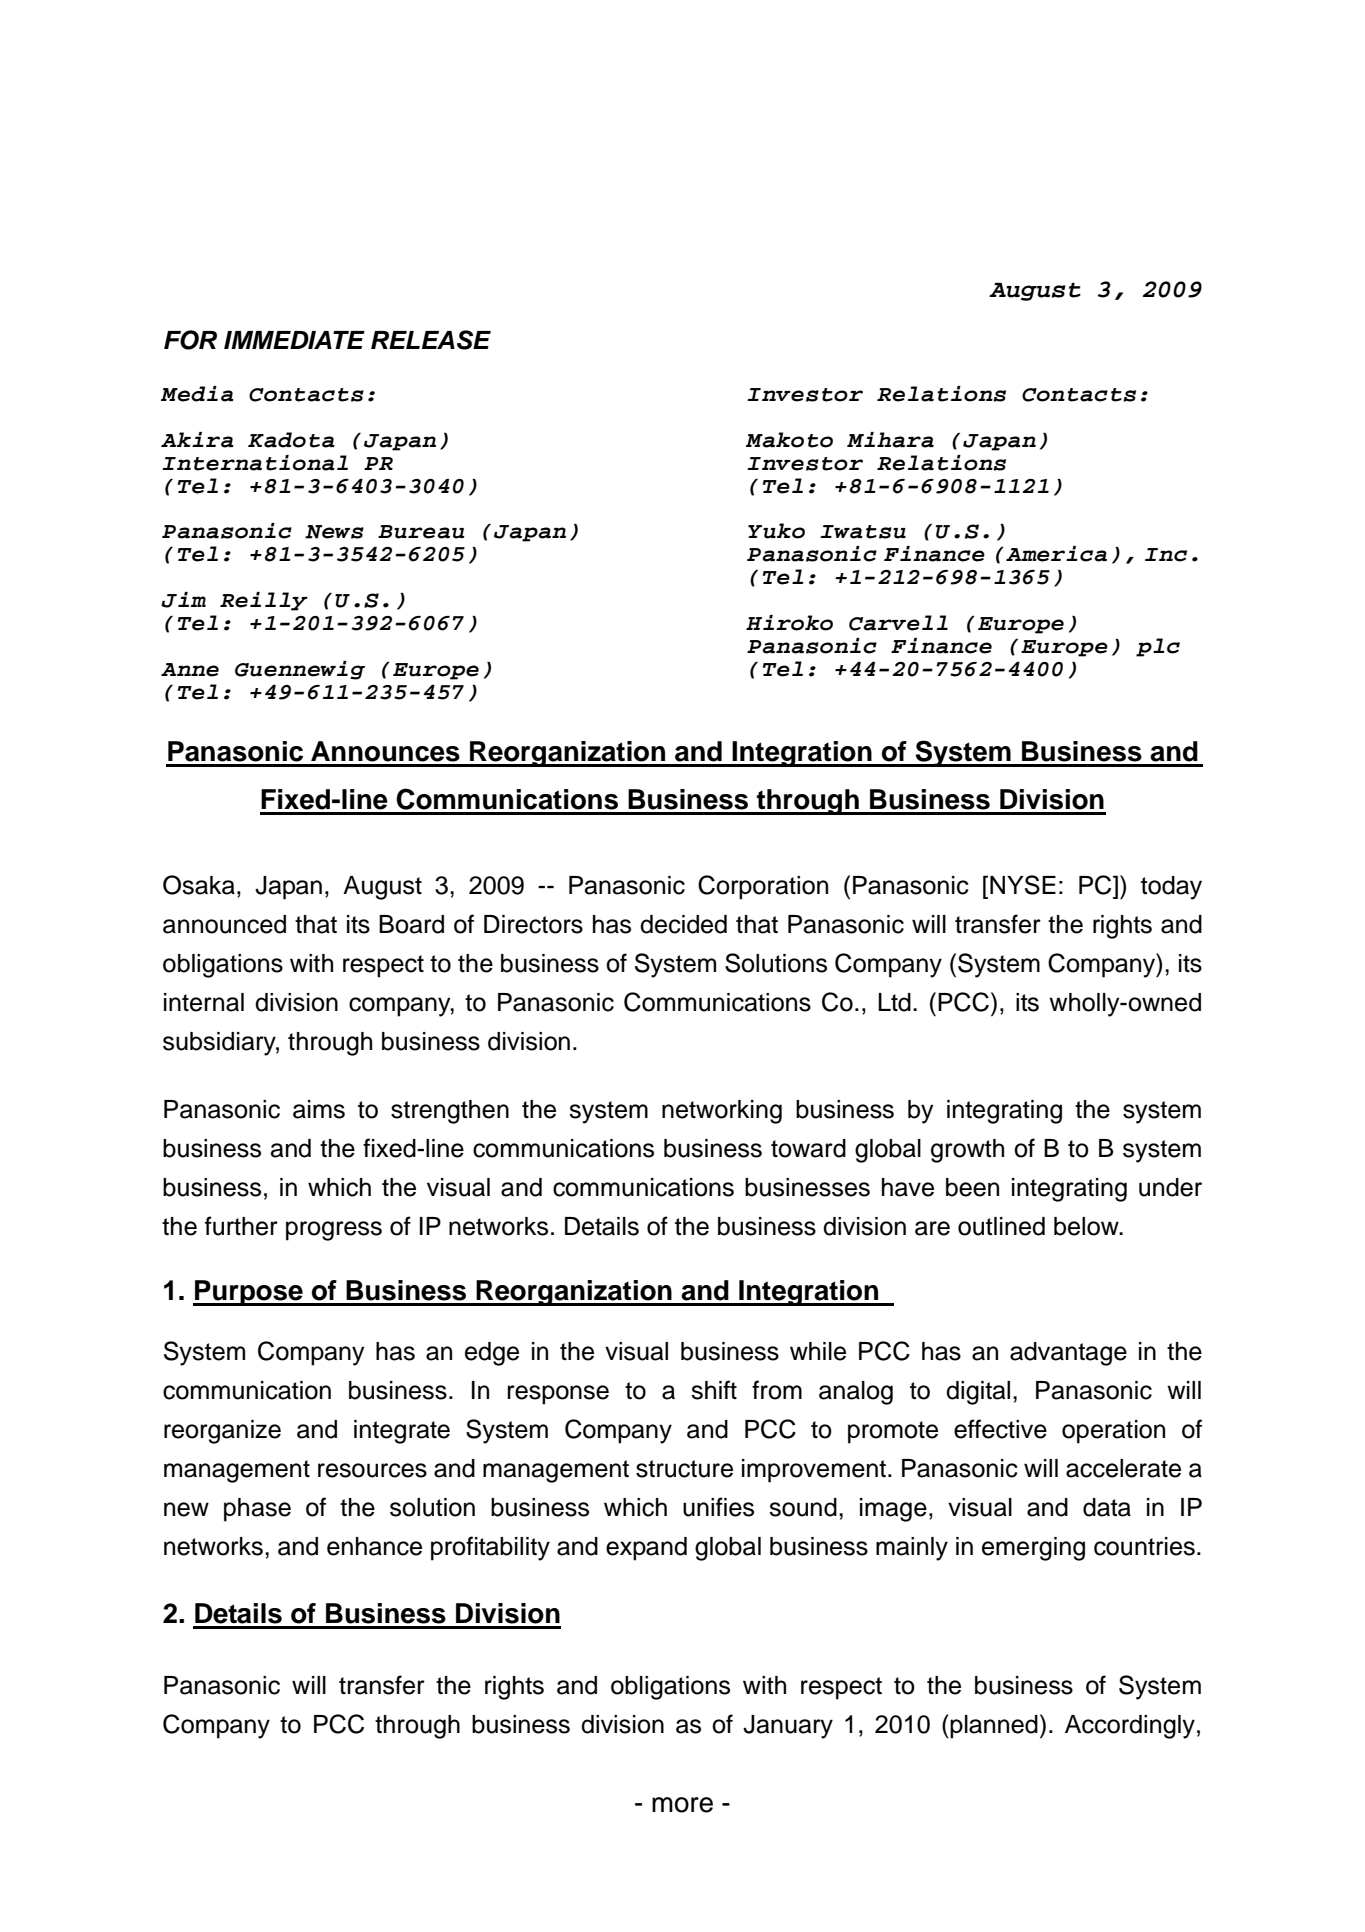 The image size is (1365, 1932). What do you see at coordinates (763, 887) in the screenshot?
I see `Corporation` at bounding box center [763, 887].
